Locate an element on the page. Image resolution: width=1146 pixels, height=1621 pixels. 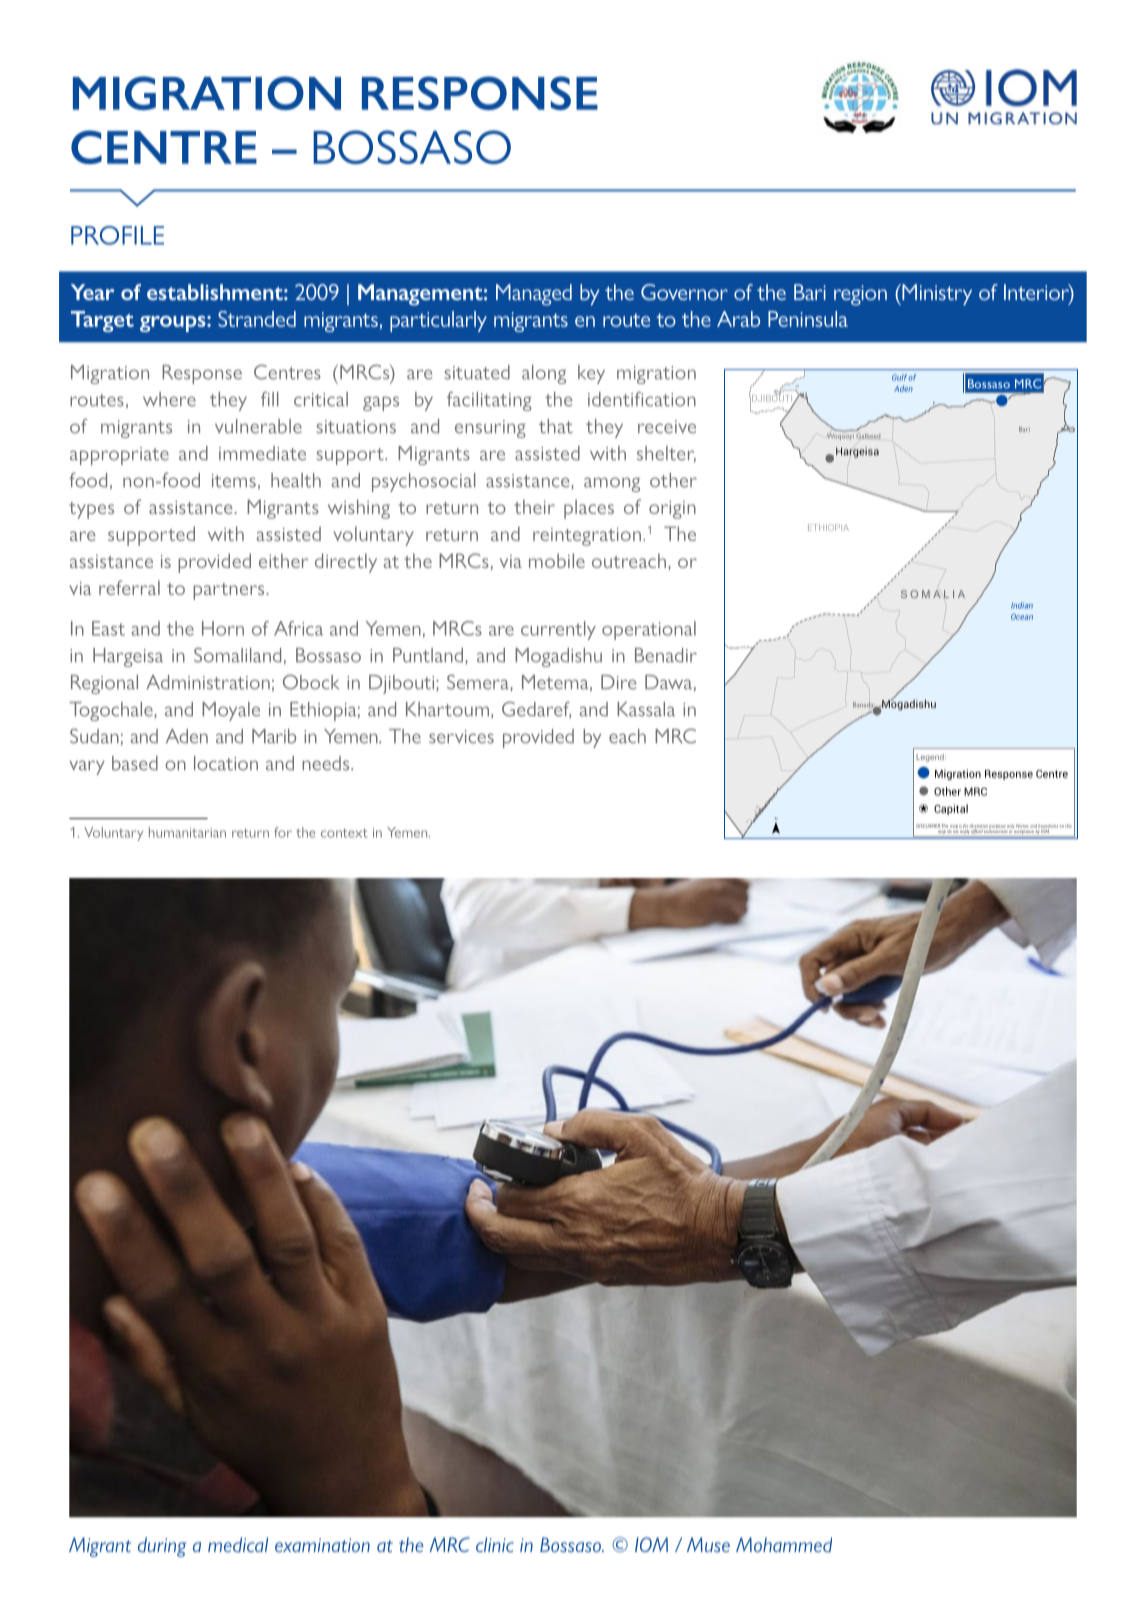
groups is located at coordinates (174, 324).
